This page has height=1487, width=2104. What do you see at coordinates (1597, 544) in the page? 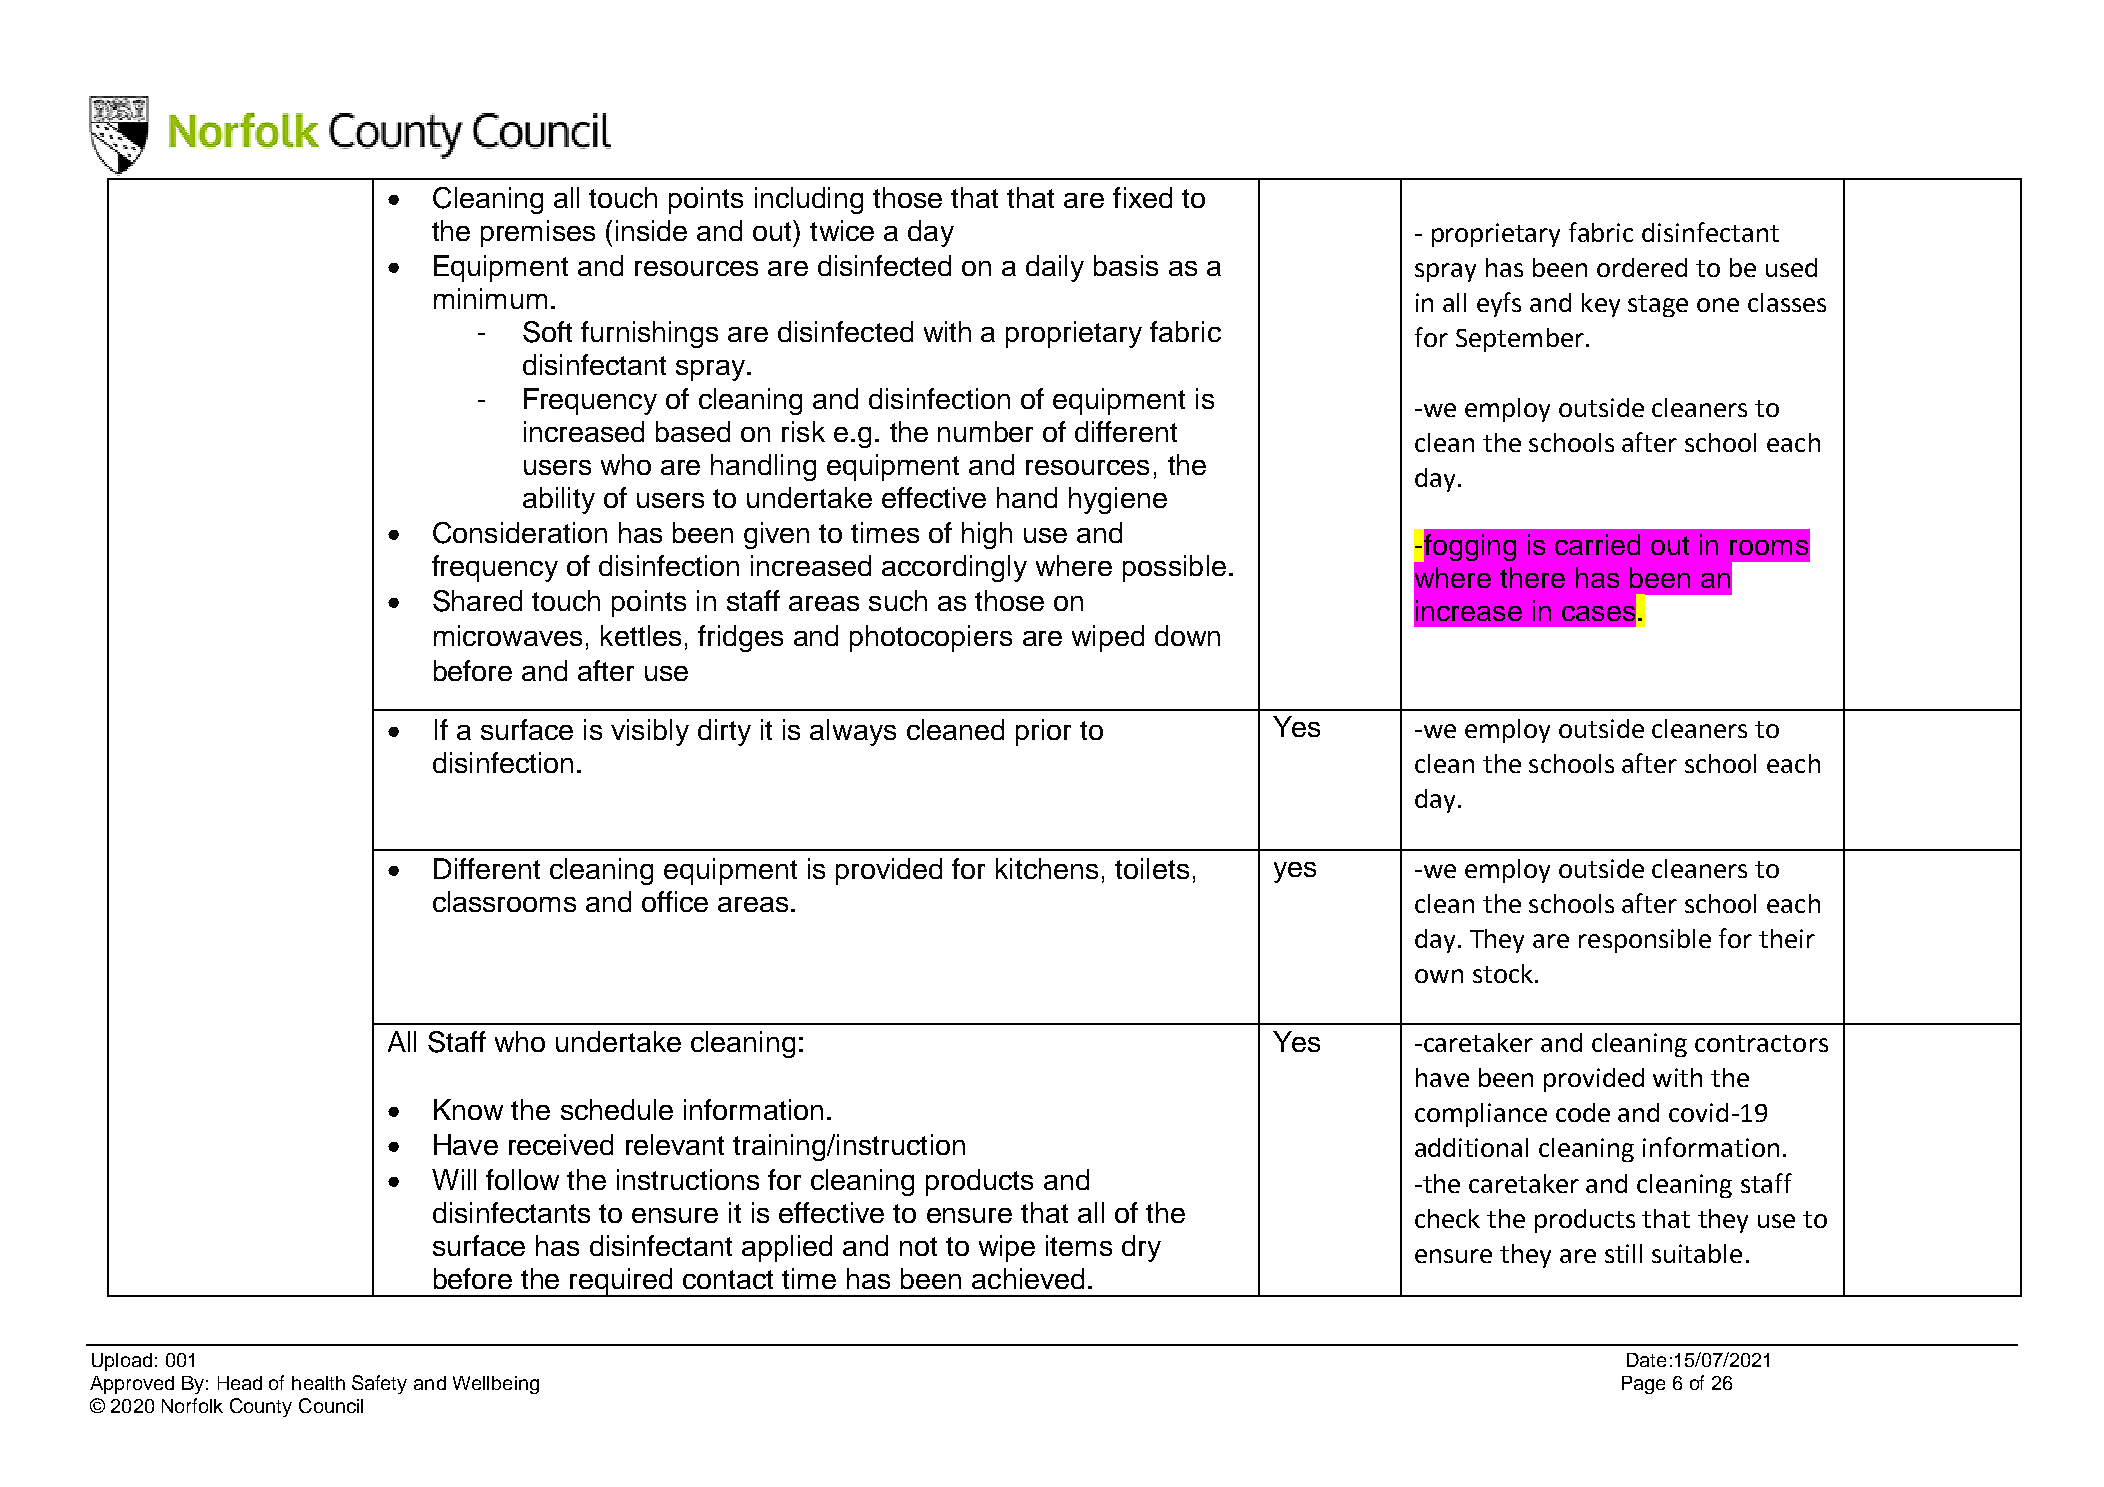
I see `carried` at bounding box center [1597, 544].
